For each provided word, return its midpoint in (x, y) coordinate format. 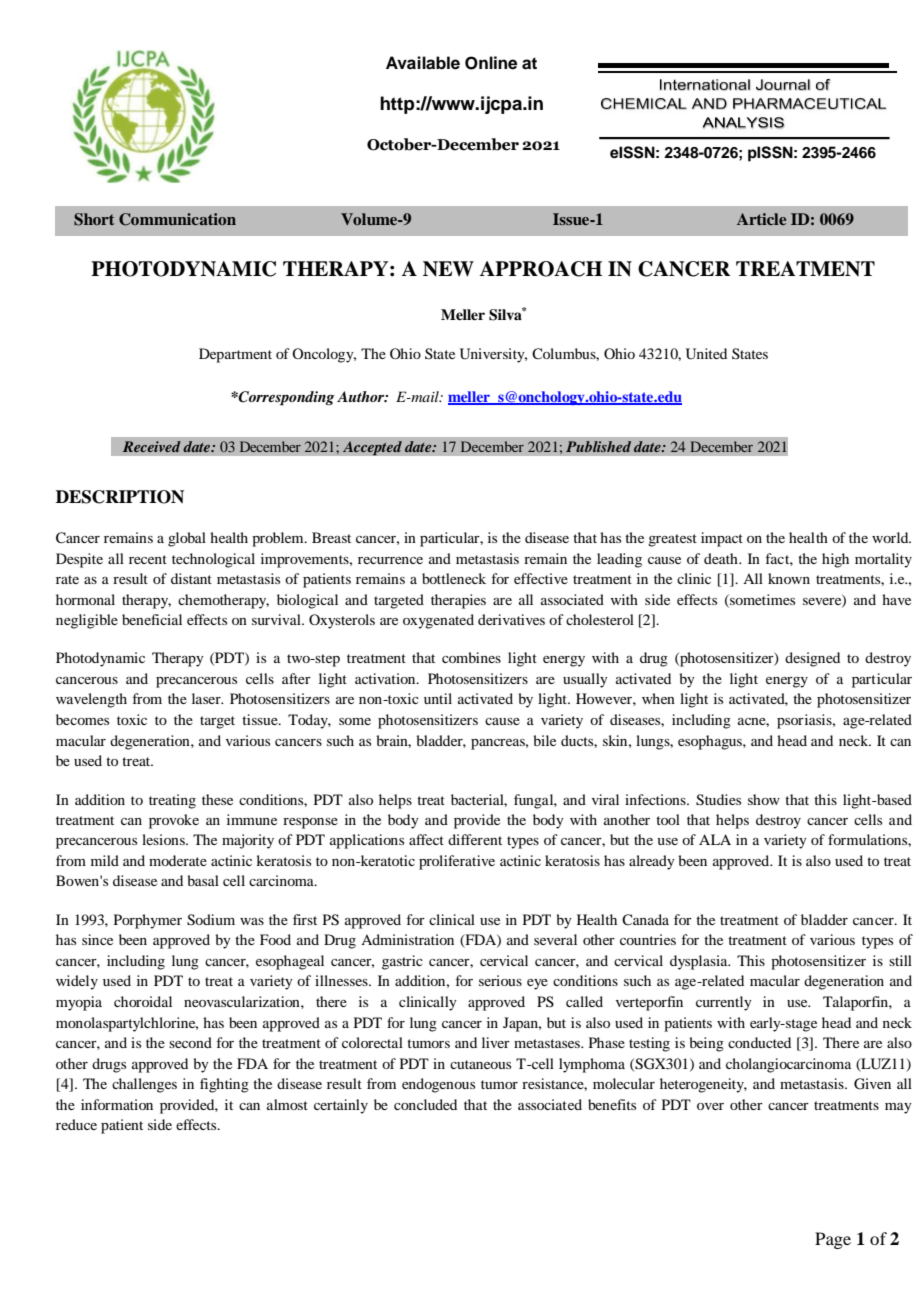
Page (833, 1240)
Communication (177, 219)
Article (761, 219)
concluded (425, 1104)
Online (491, 63)
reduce (76, 1124)
